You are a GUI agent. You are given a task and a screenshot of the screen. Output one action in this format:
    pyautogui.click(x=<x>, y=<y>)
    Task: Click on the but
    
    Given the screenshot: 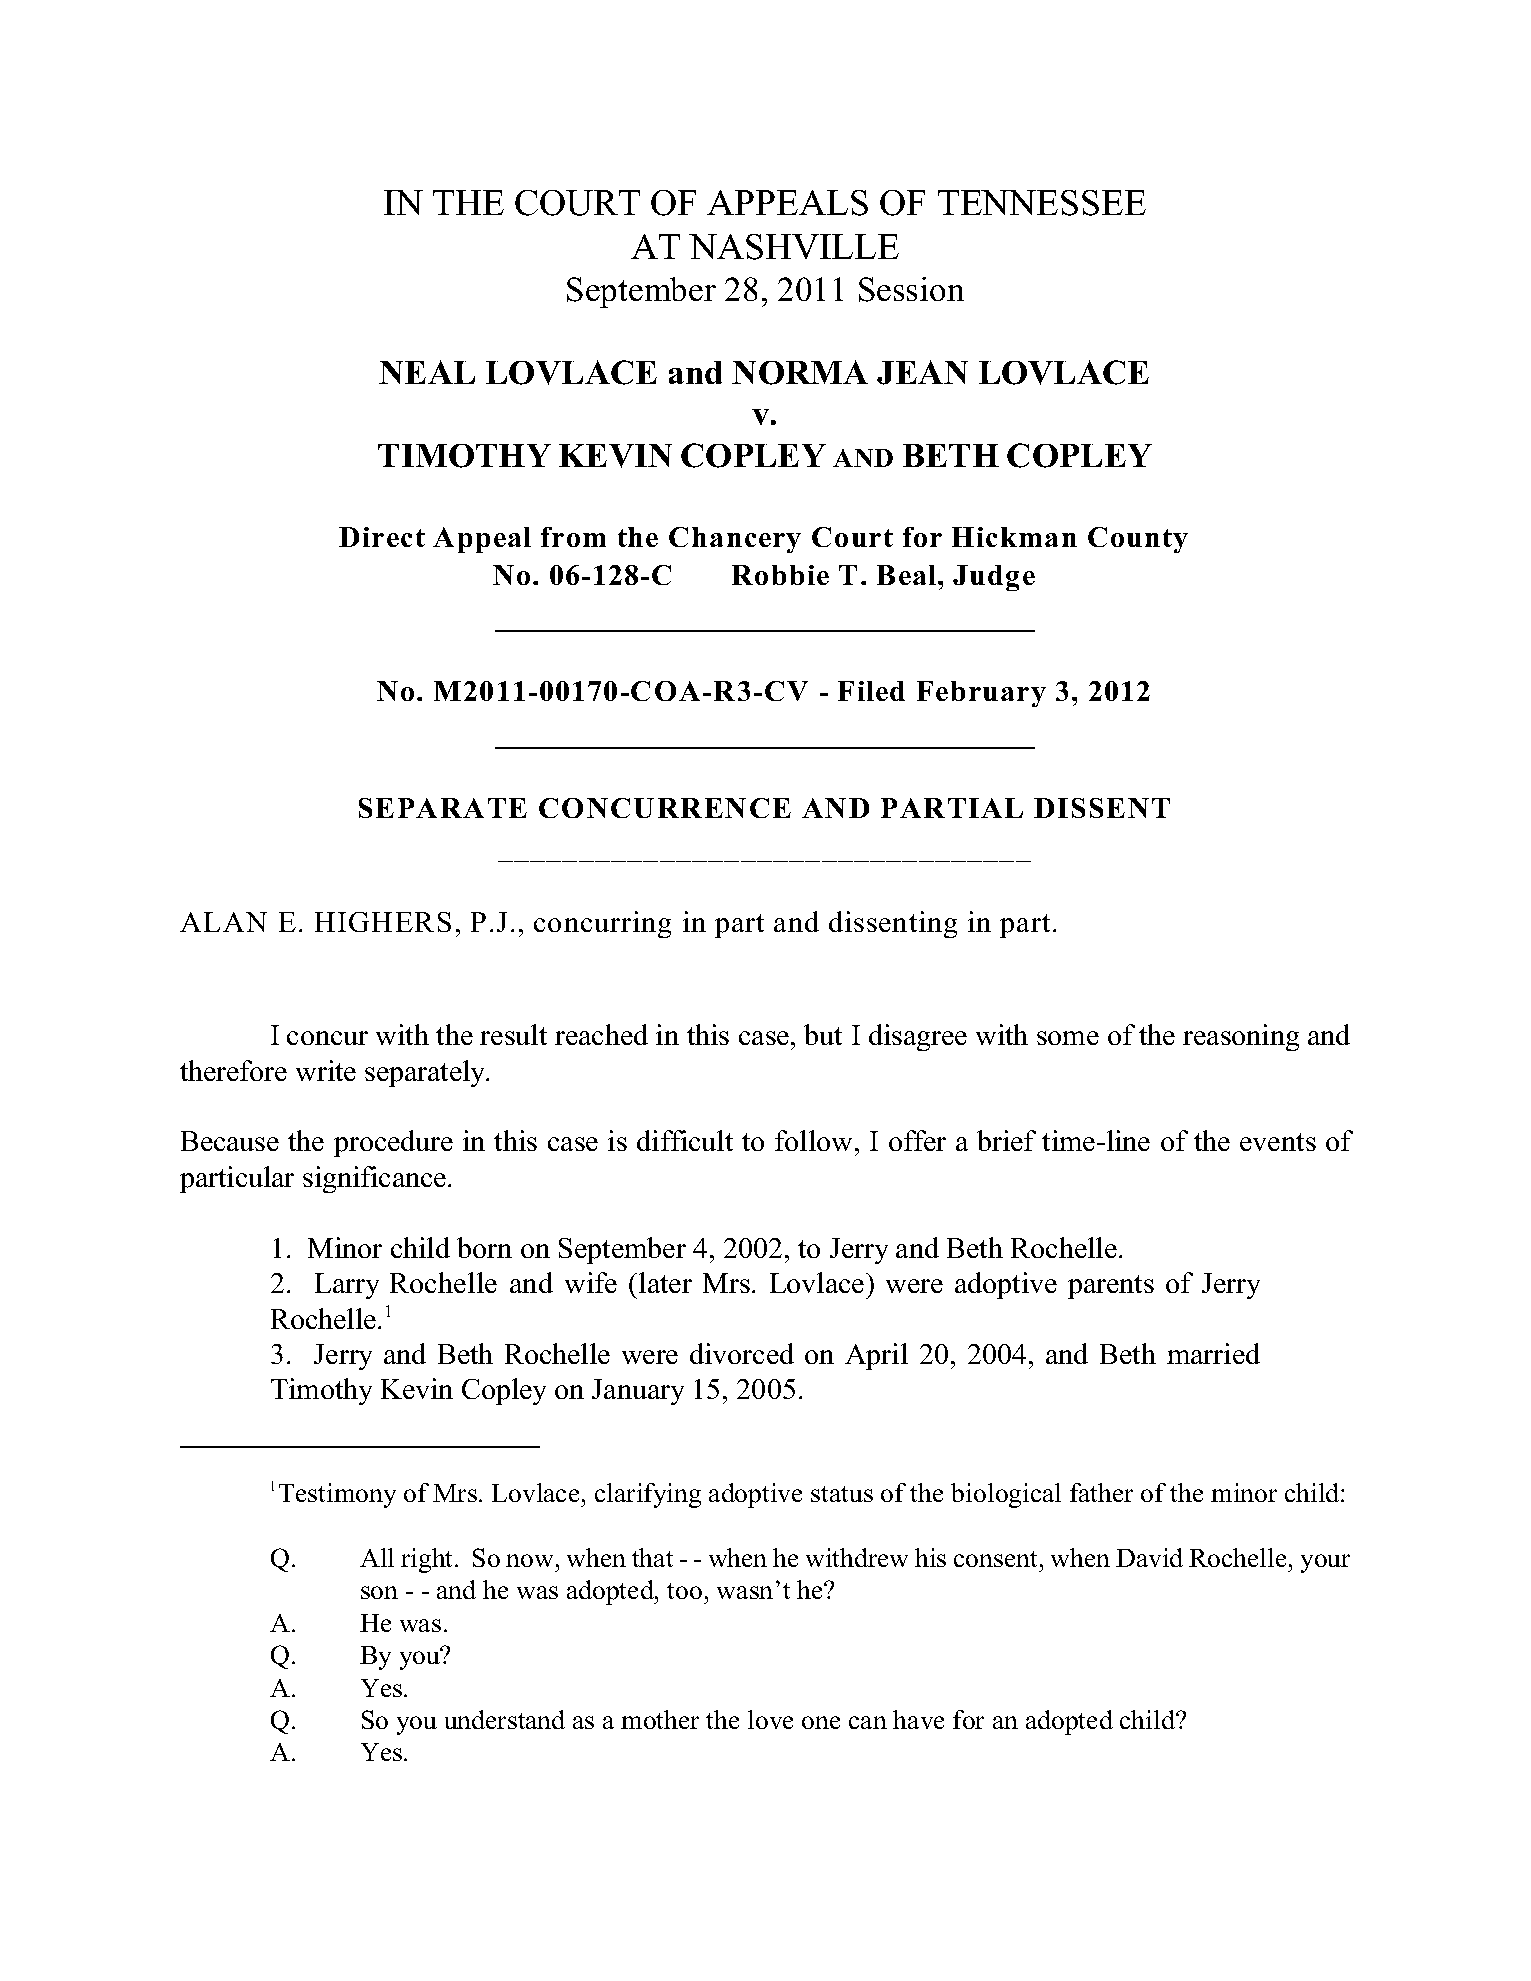 What is the action you would take?
    pyautogui.click(x=823, y=1034)
